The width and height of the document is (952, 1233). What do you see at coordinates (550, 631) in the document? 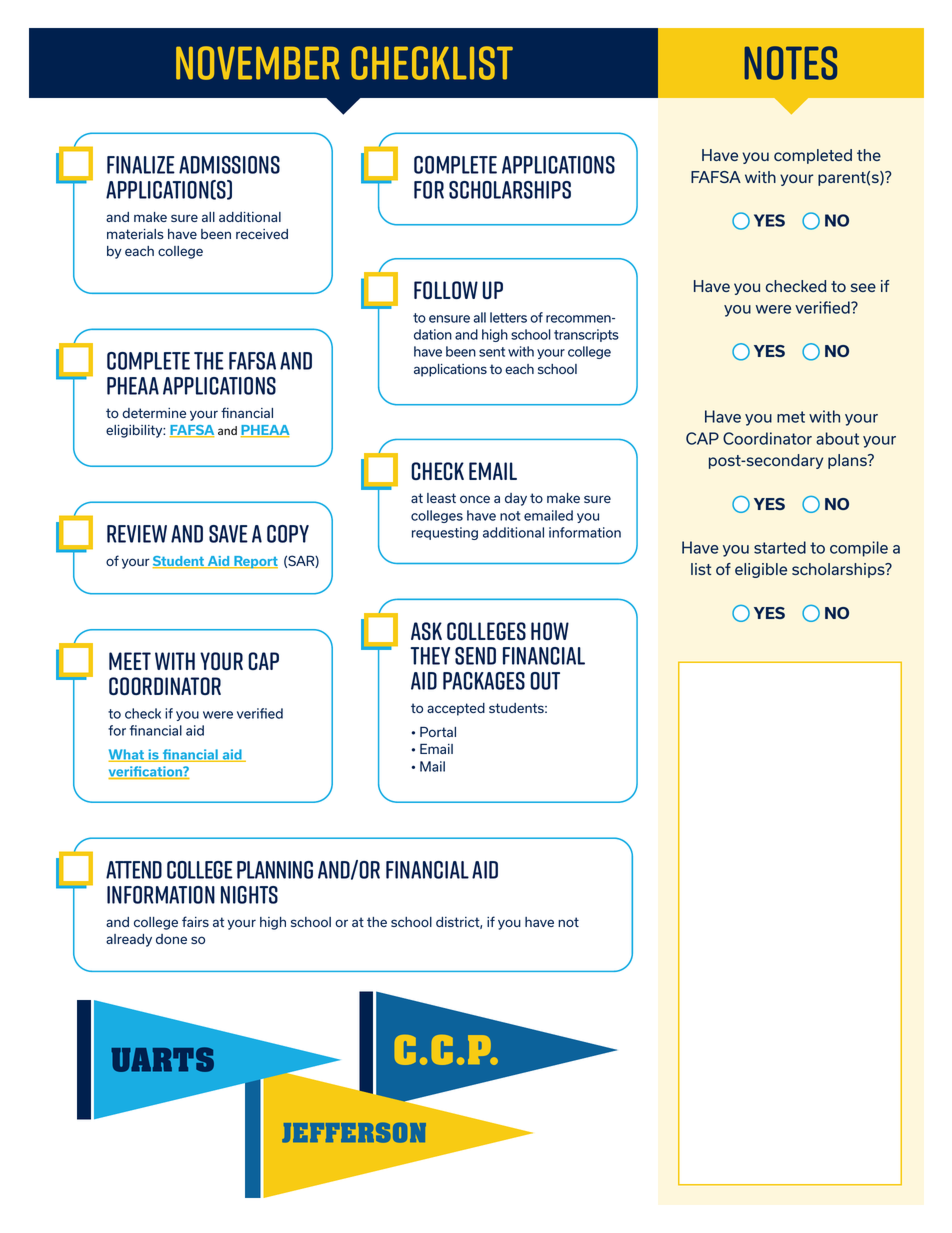
I see `how` at bounding box center [550, 631].
